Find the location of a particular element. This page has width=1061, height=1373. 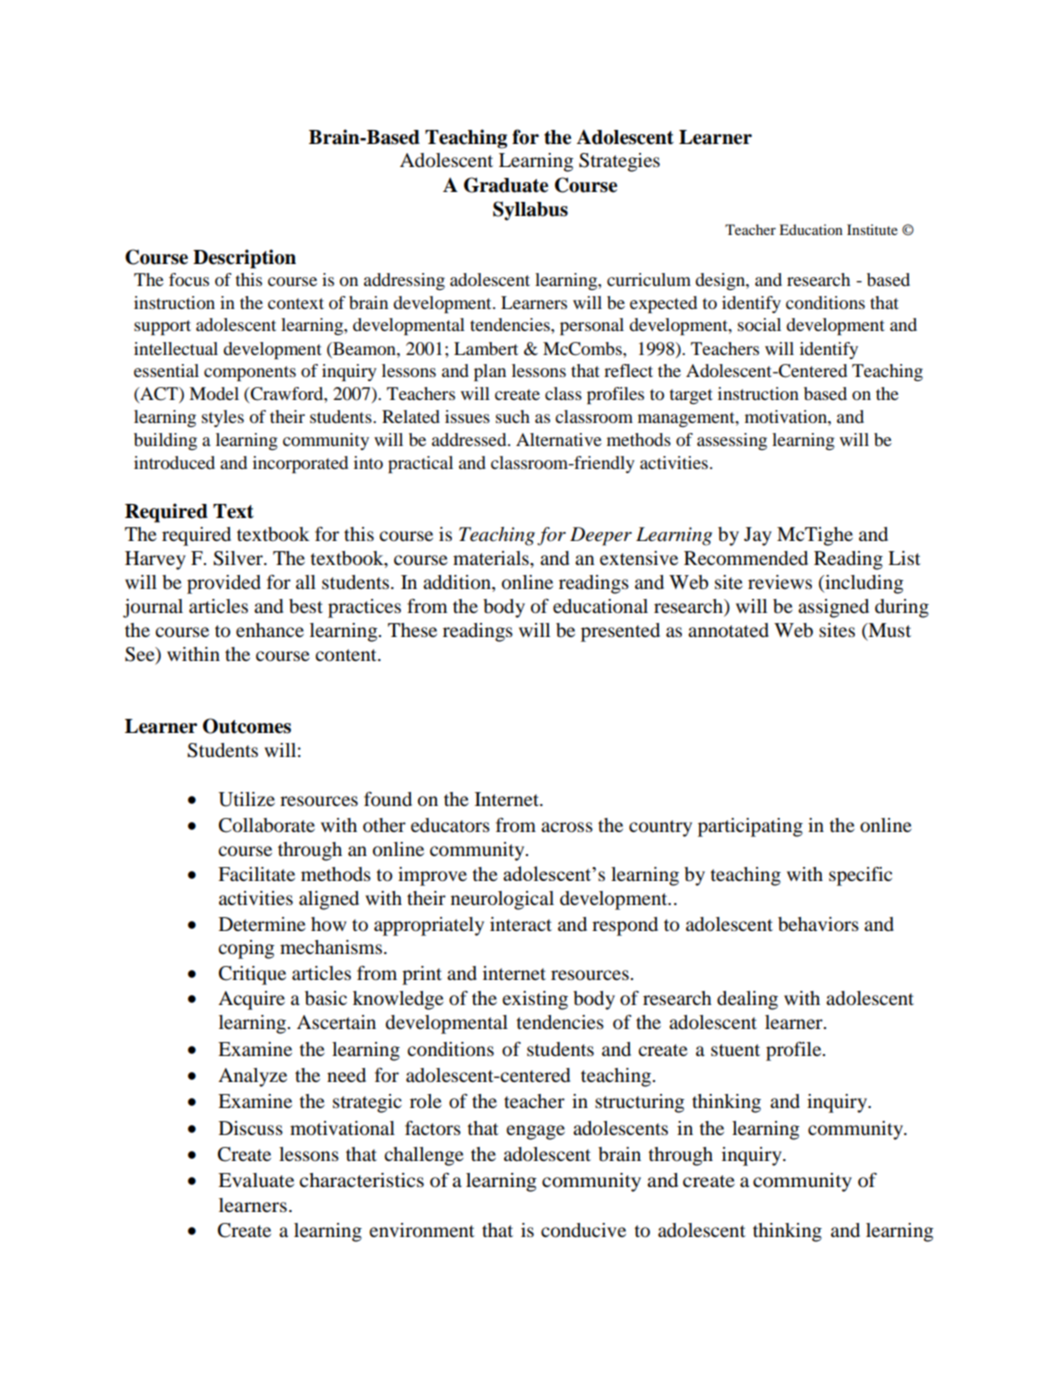

presented is located at coordinates (620, 632).
